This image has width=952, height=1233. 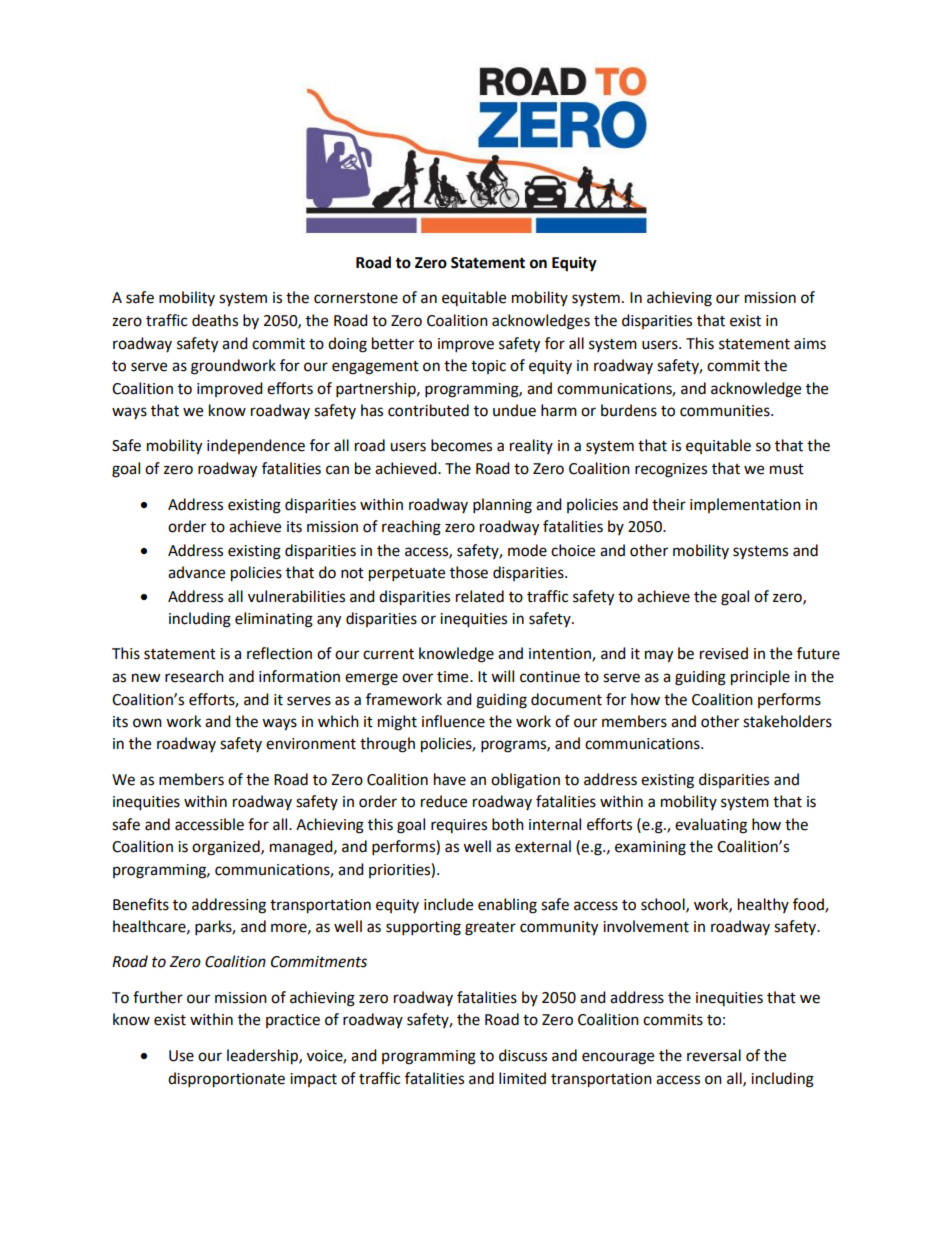 I want to click on discuss, so click(x=523, y=1055).
